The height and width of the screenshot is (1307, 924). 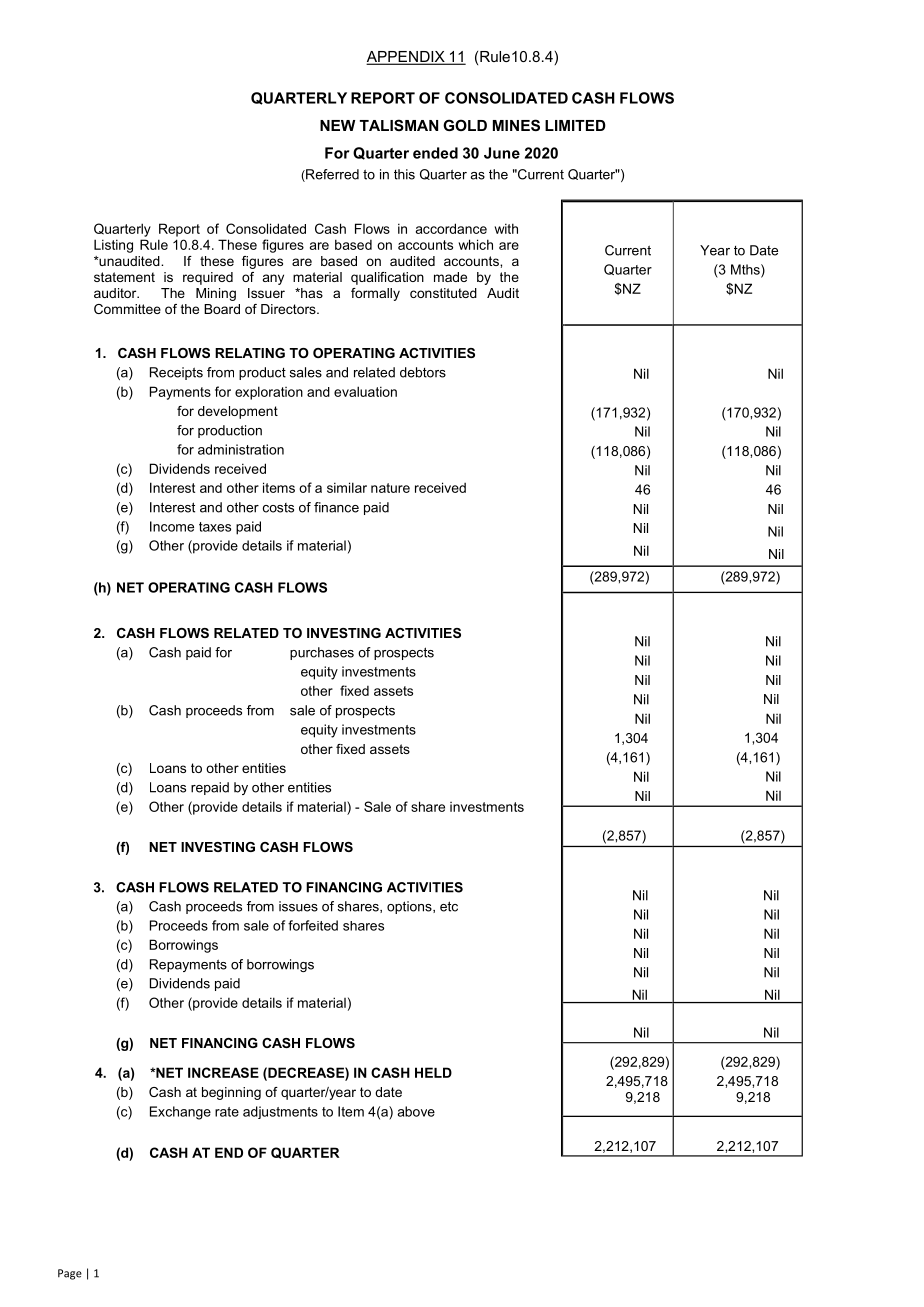 I want to click on nature, so click(x=390, y=488).
